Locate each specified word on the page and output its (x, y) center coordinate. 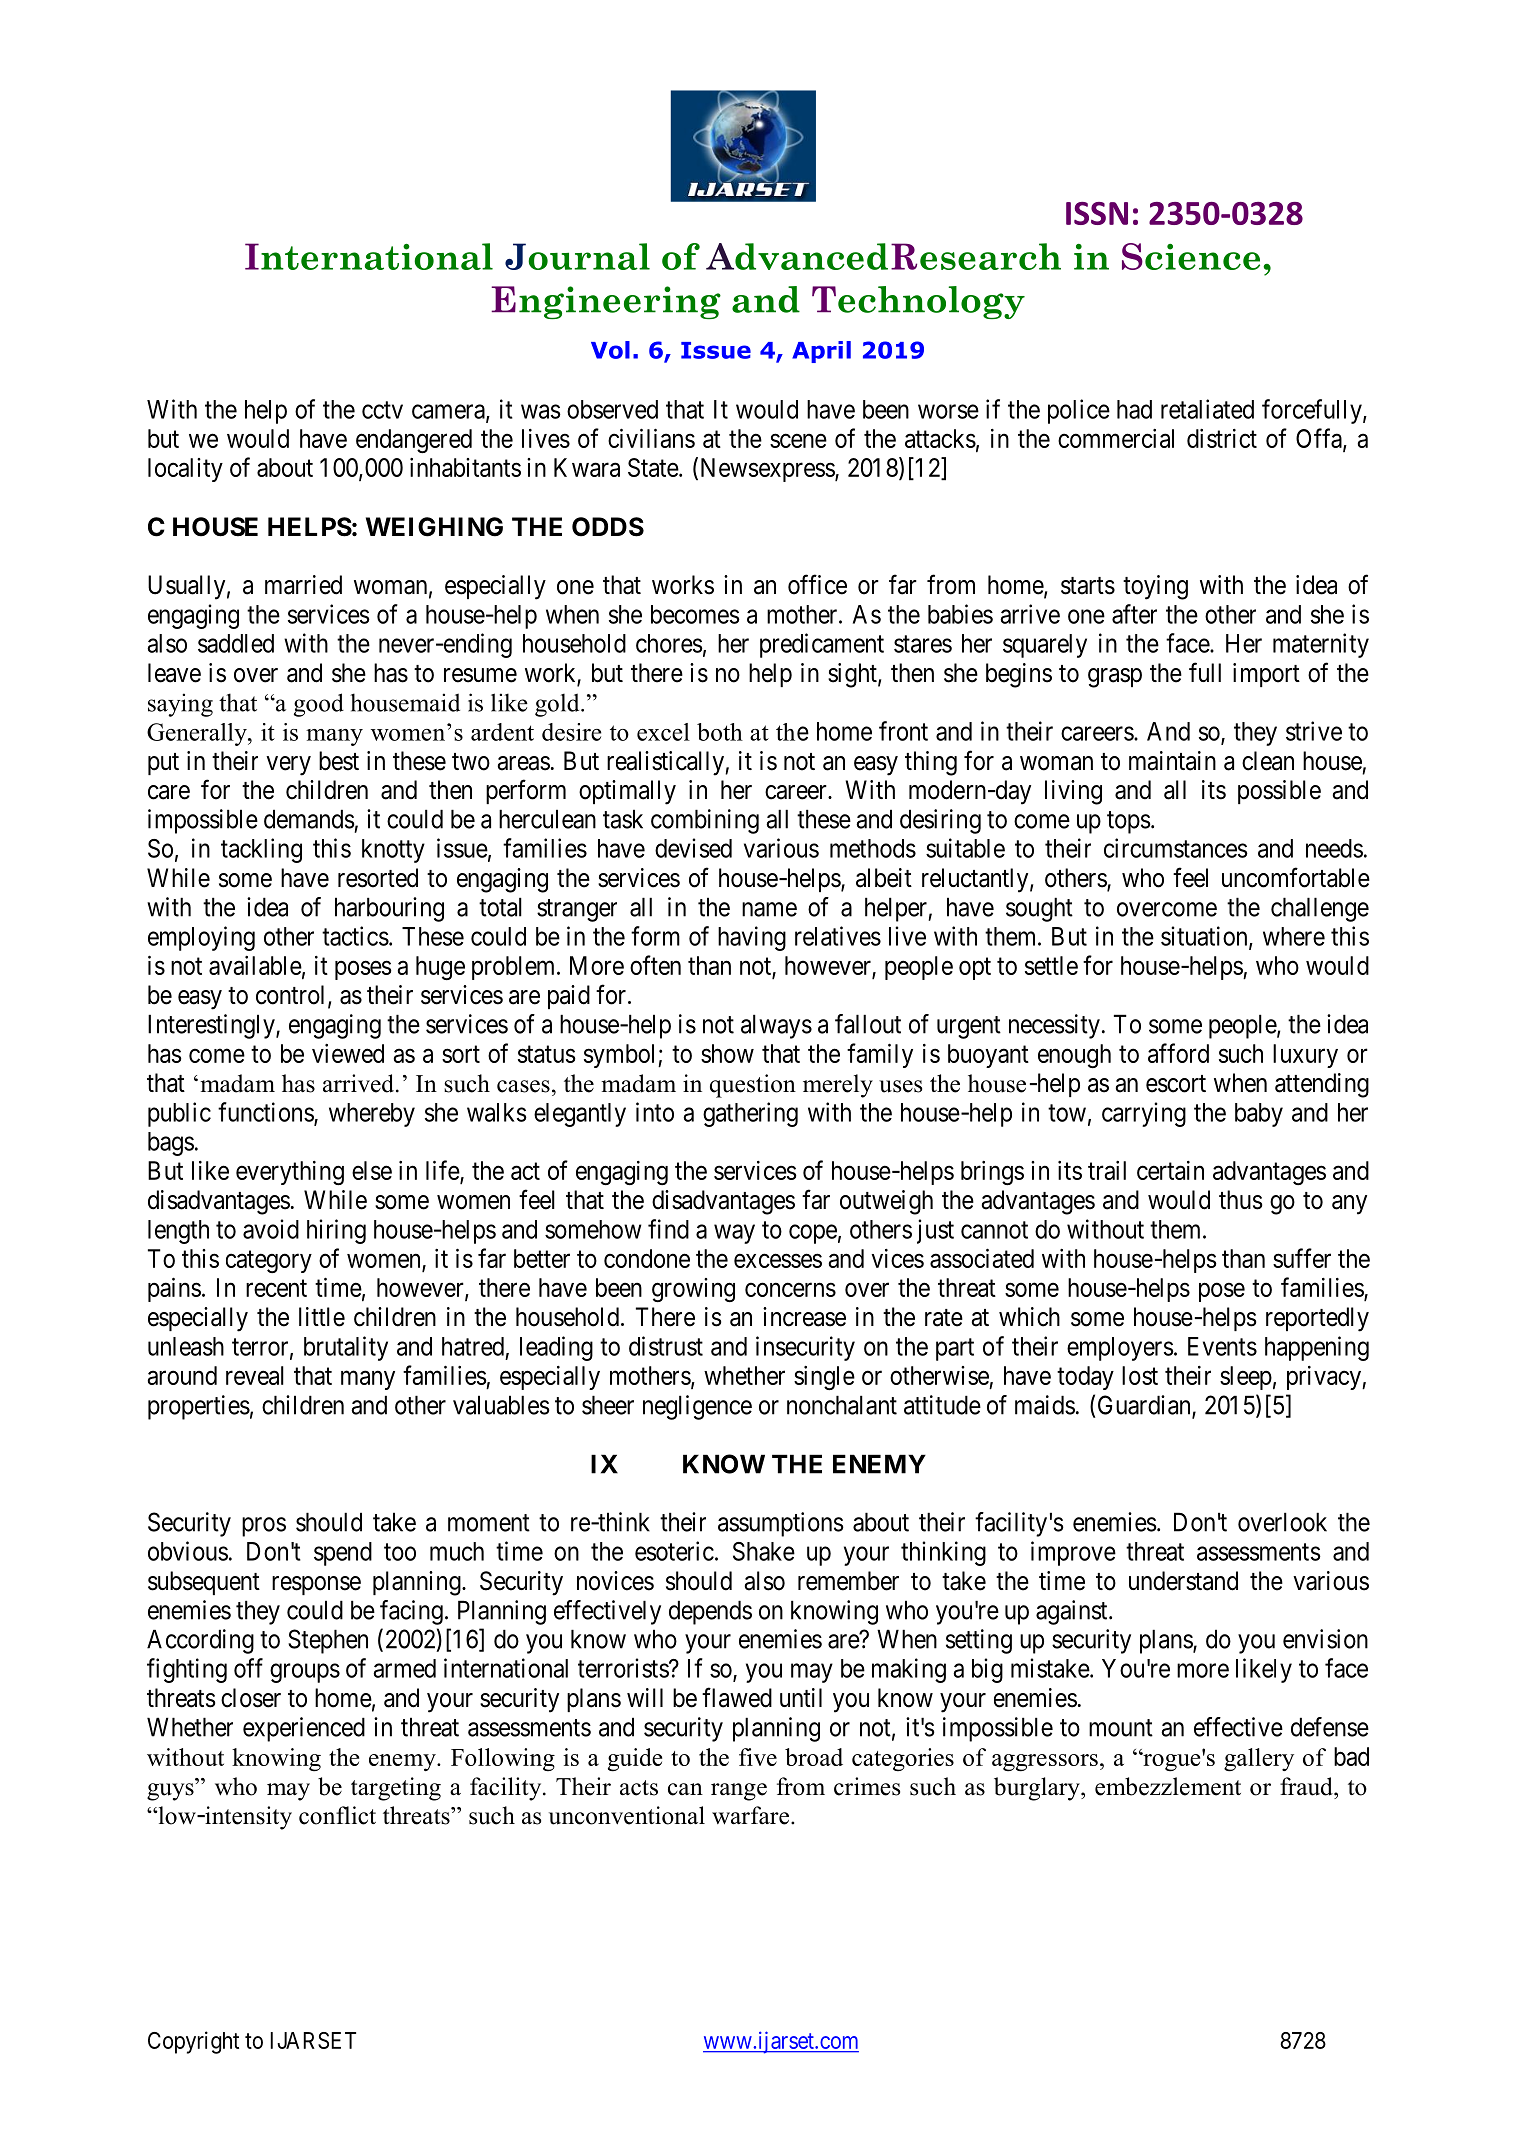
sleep (1246, 1378)
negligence (697, 1407)
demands (309, 819)
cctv (382, 410)
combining (705, 821)
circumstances (1176, 848)
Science (1191, 256)
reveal (255, 1375)
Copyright (193, 2042)
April (821, 352)
